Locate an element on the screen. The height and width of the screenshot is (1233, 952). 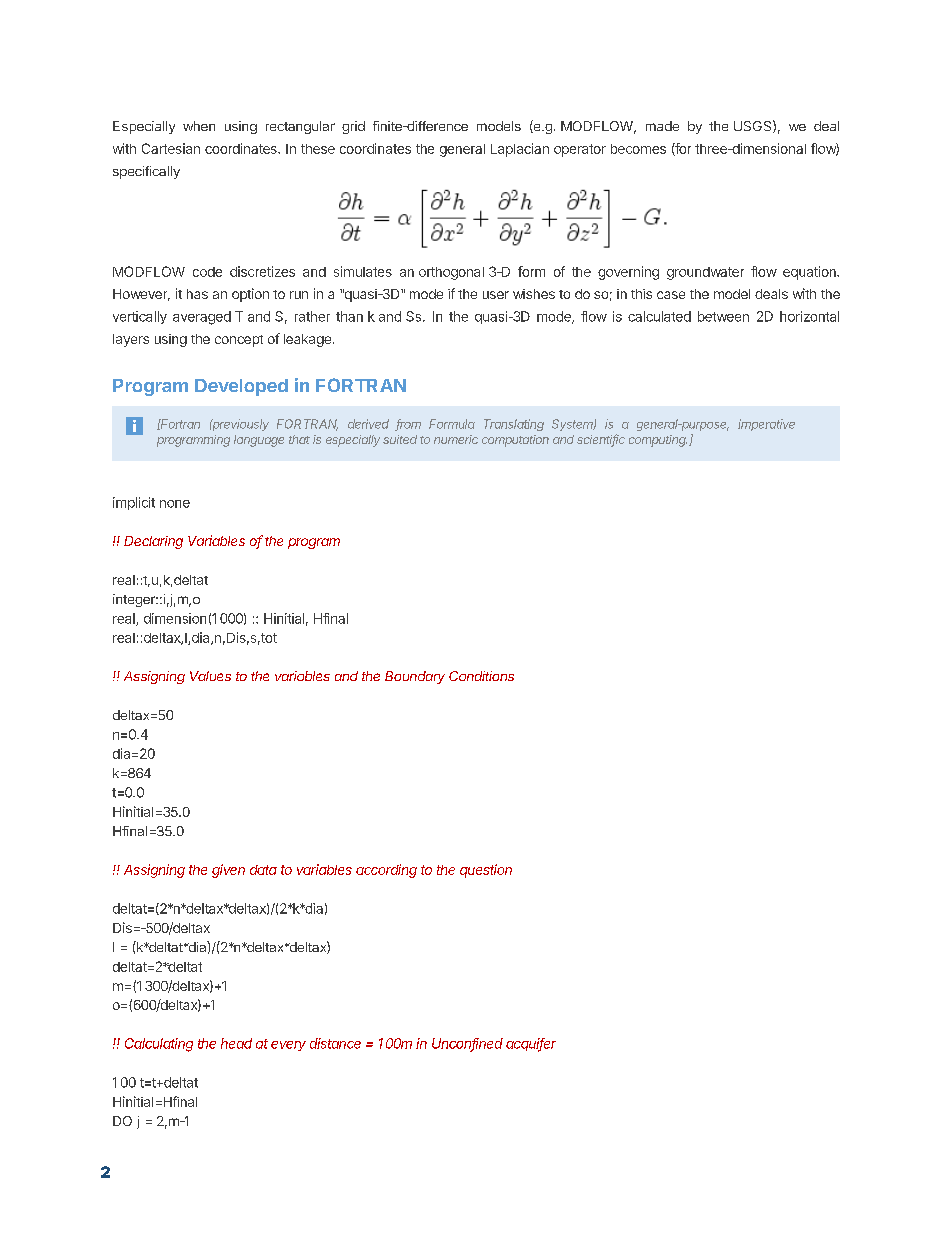
between is located at coordinates (723, 316).
